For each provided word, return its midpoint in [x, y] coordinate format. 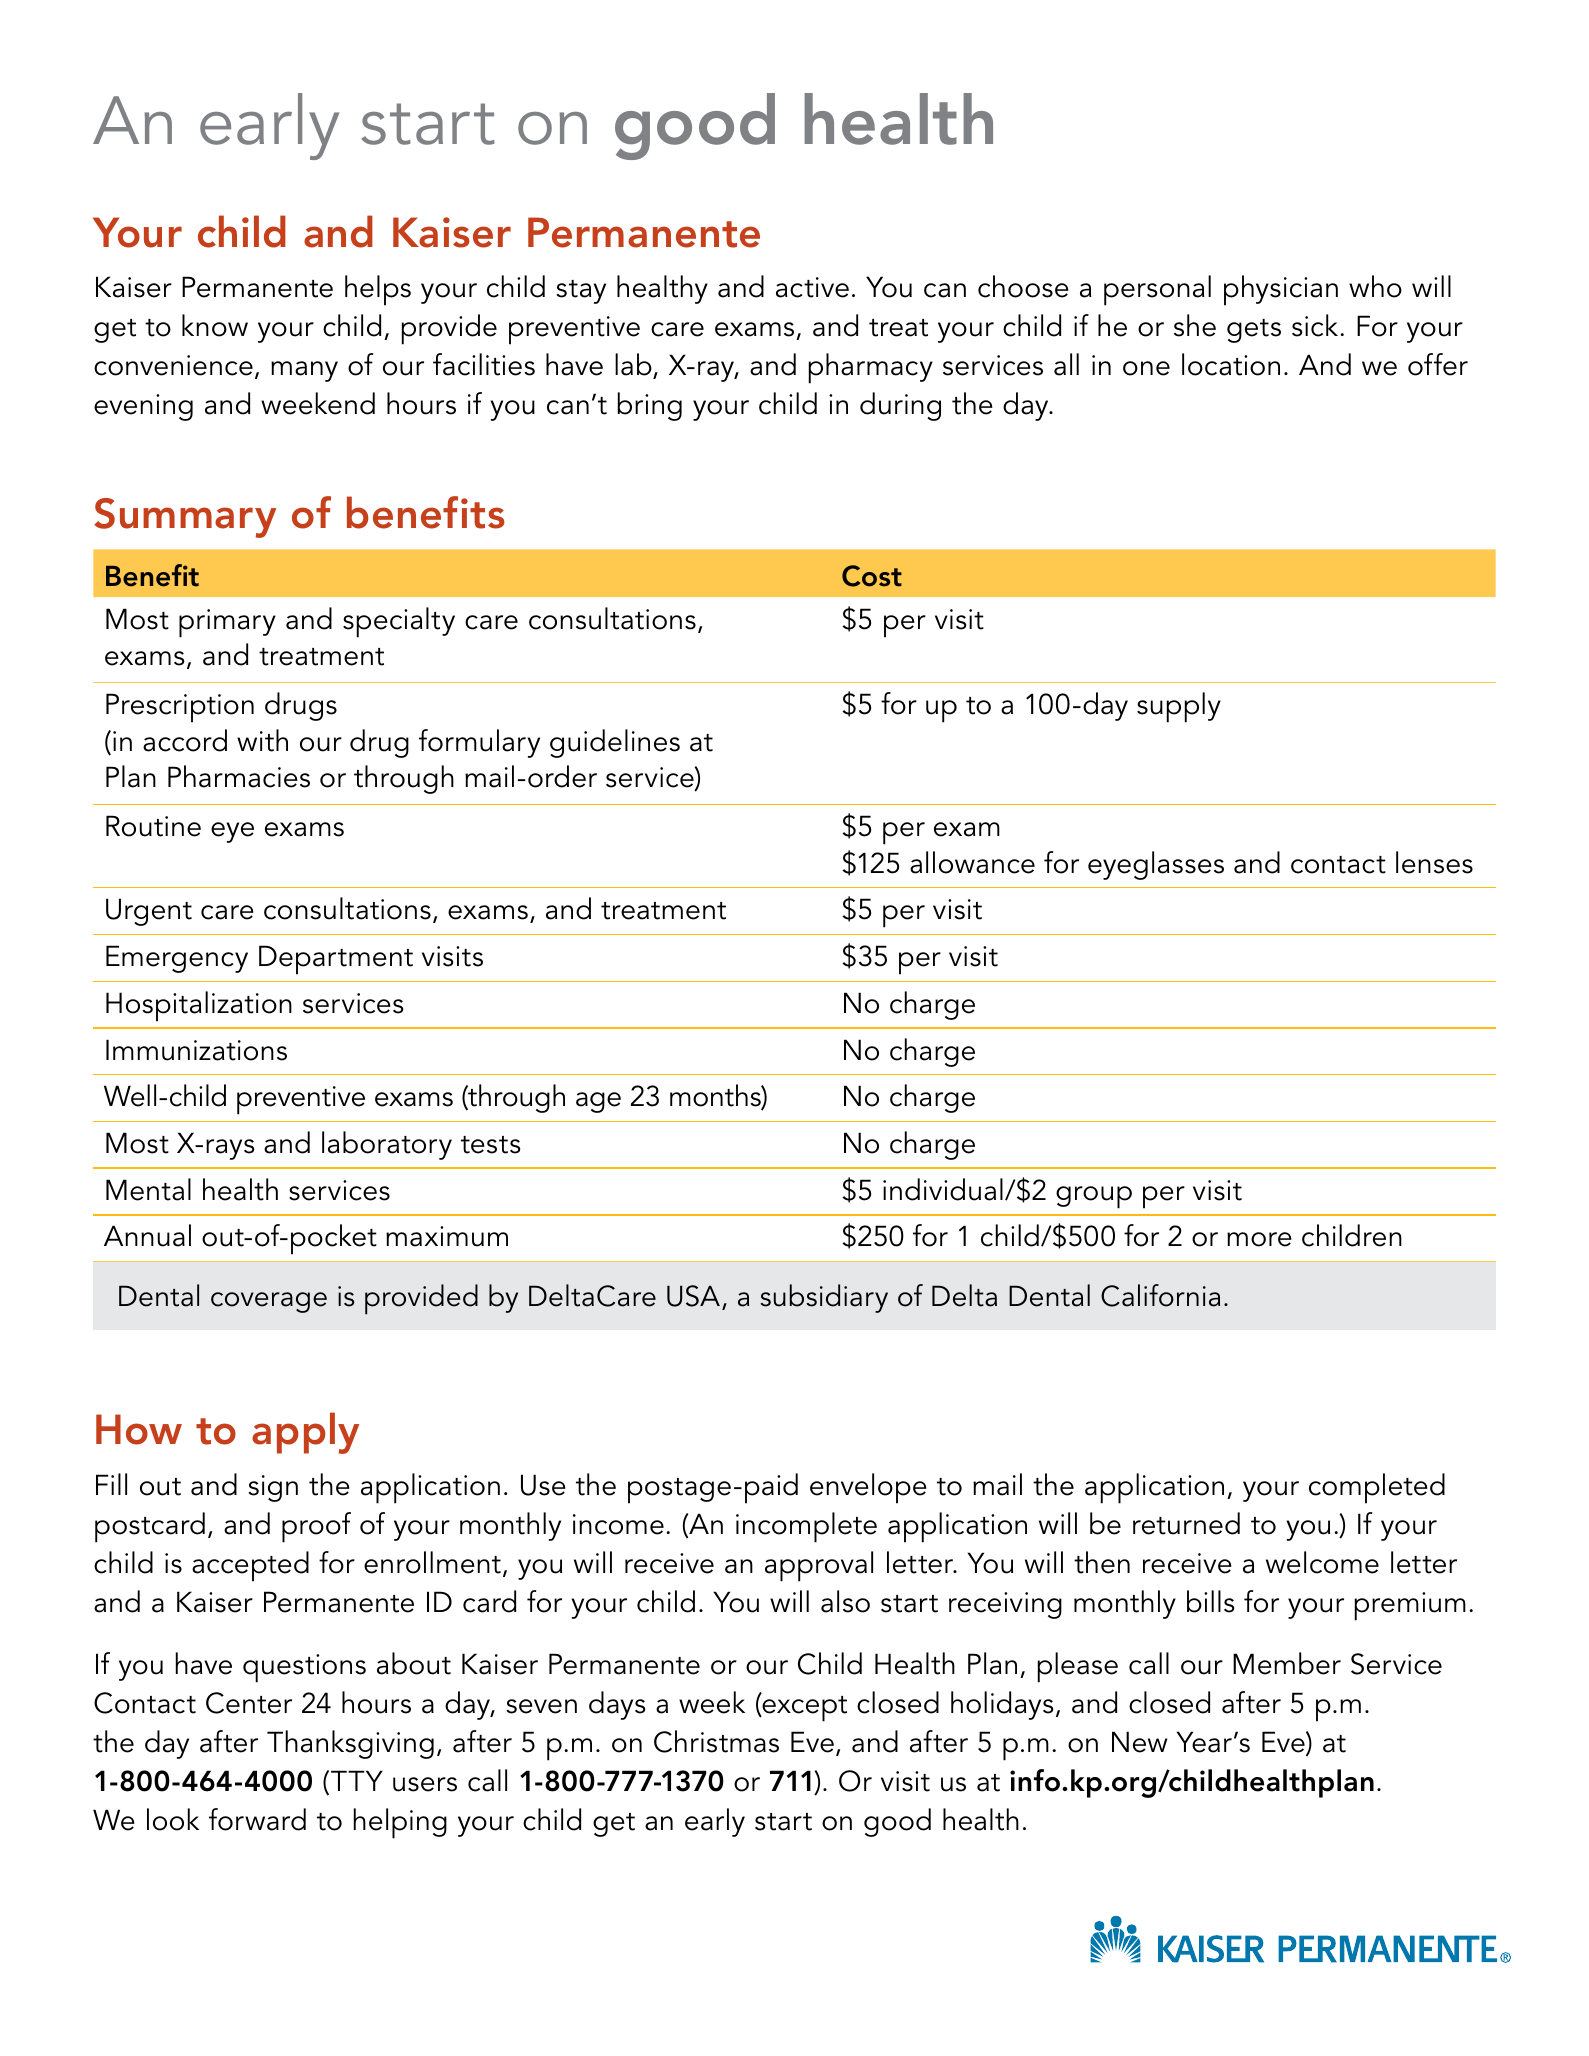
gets [1254, 331]
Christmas [716, 1741]
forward [257, 1819]
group [1094, 1197]
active [812, 287]
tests [491, 1145]
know [215, 325]
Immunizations [196, 1050]
